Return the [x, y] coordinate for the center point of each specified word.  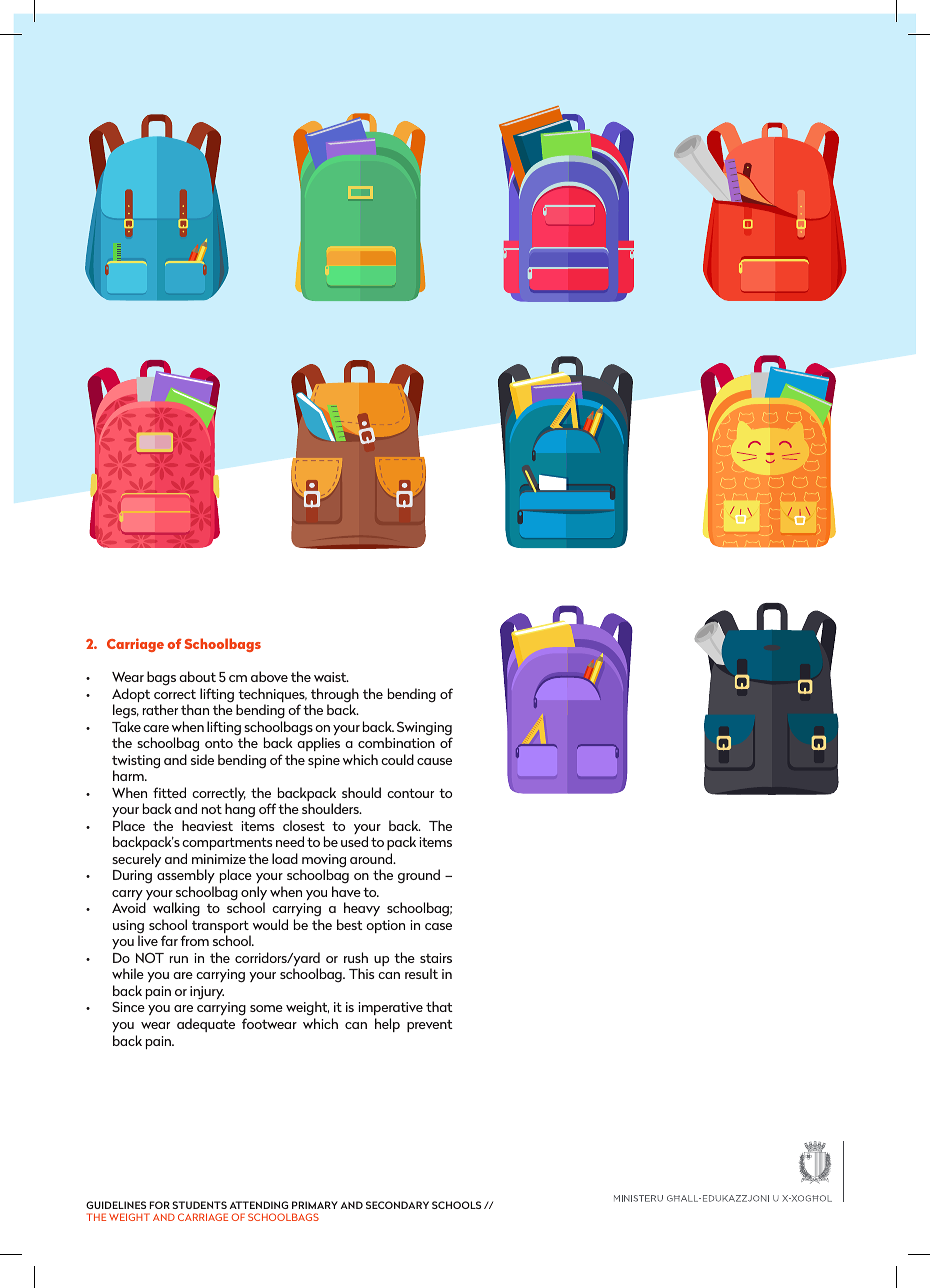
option [385, 926]
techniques [272, 696]
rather [160, 709]
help [387, 1025]
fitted [169, 792]
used [354, 841]
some [266, 1008]
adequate [206, 1025]
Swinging [424, 729]
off [267, 808]
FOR [160, 1205]
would [270, 924]
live [148, 940]
